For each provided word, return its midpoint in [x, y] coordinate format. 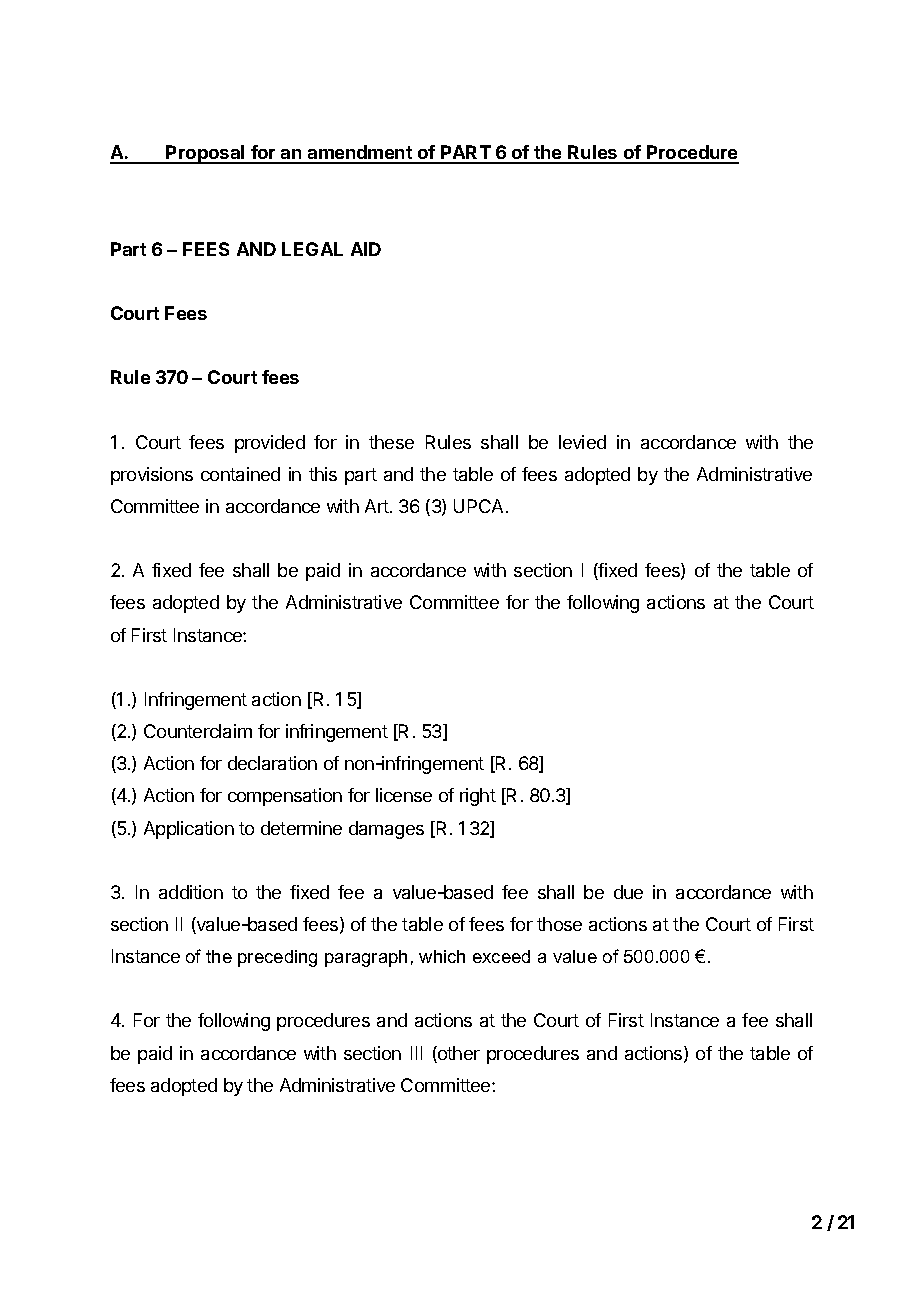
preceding [277, 958]
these [391, 442]
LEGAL [312, 249]
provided [270, 444]
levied [582, 442]
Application [189, 830]
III [416, 1053]
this [323, 474]
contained [240, 474]
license [404, 795]
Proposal [206, 154]
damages [386, 830]
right [478, 797]
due [628, 892]
